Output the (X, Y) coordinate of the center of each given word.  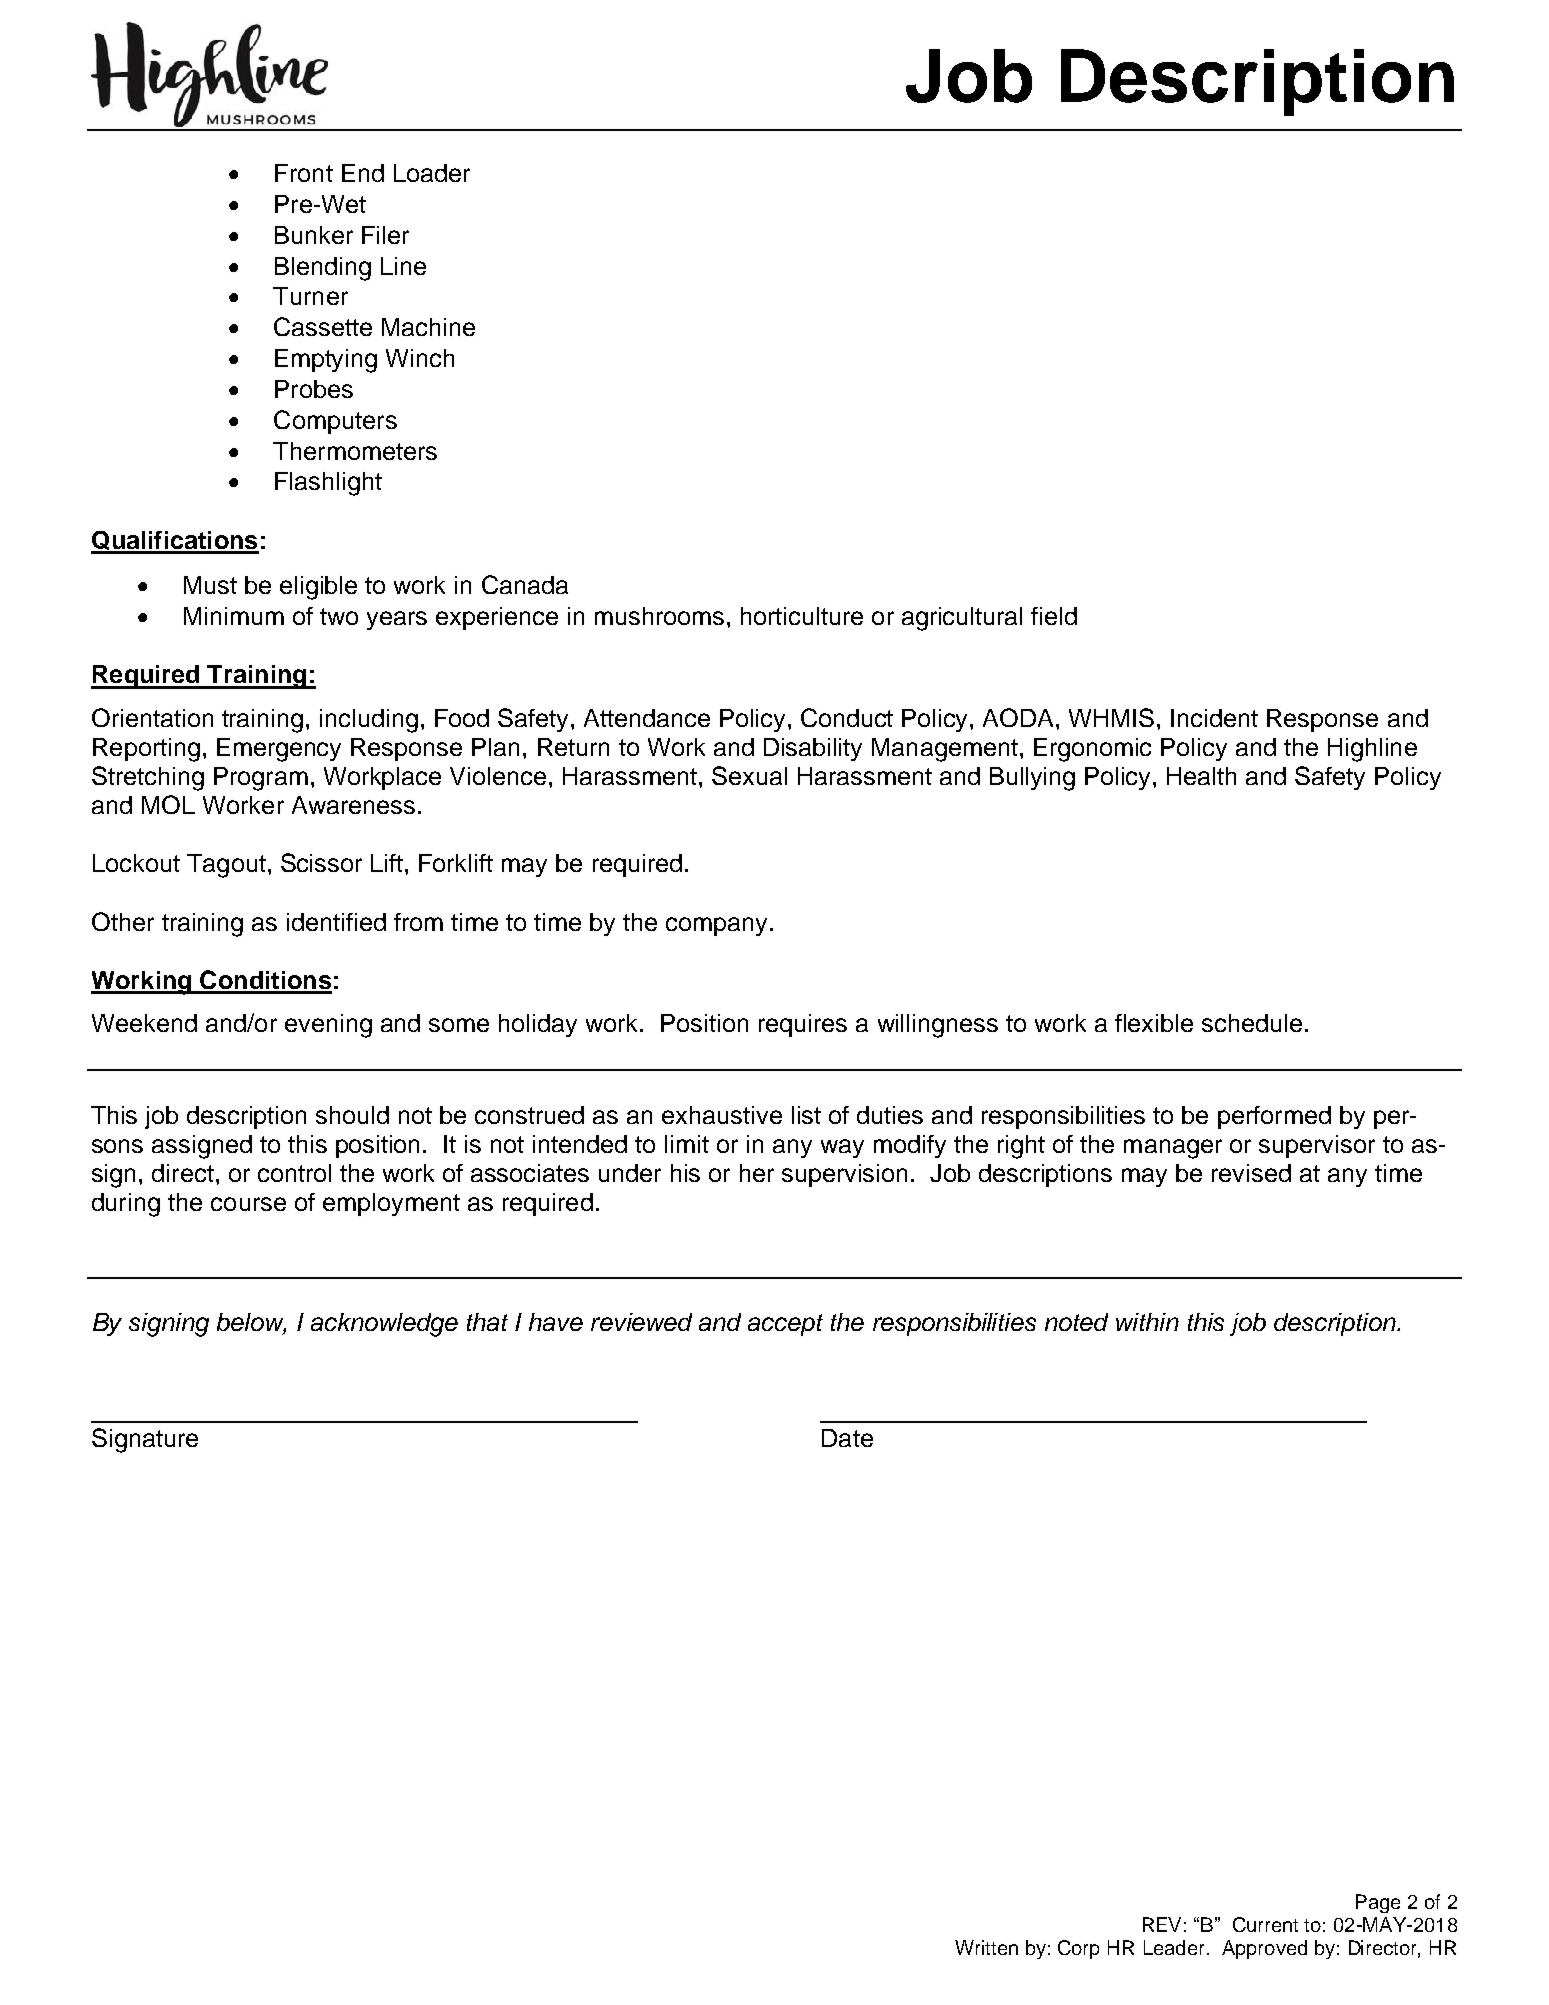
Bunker (314, 235)
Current (1265, 1924)
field (1054, 616)
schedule (1252, 1023)
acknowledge (384, 1325)
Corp (1078, 1949)
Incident (1214, 718)
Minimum (234, 616)
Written (986, 1947)
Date (847, 1438)
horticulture (802, 616)
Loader (432, 173)
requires (803, 1025)
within (1147, 1322)
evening (328, 1026)
